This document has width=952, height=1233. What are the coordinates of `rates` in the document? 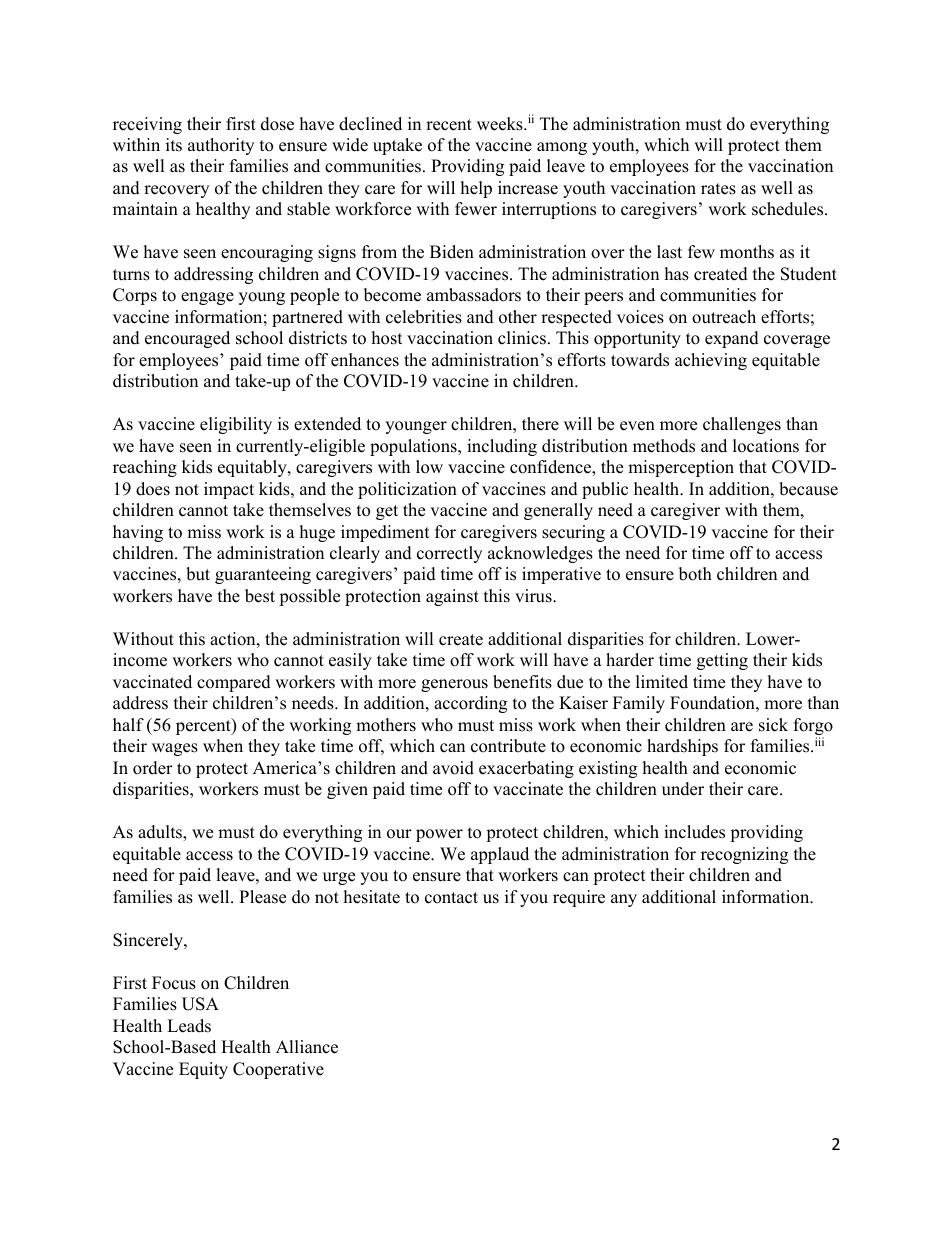 It's located at (718, 189).
